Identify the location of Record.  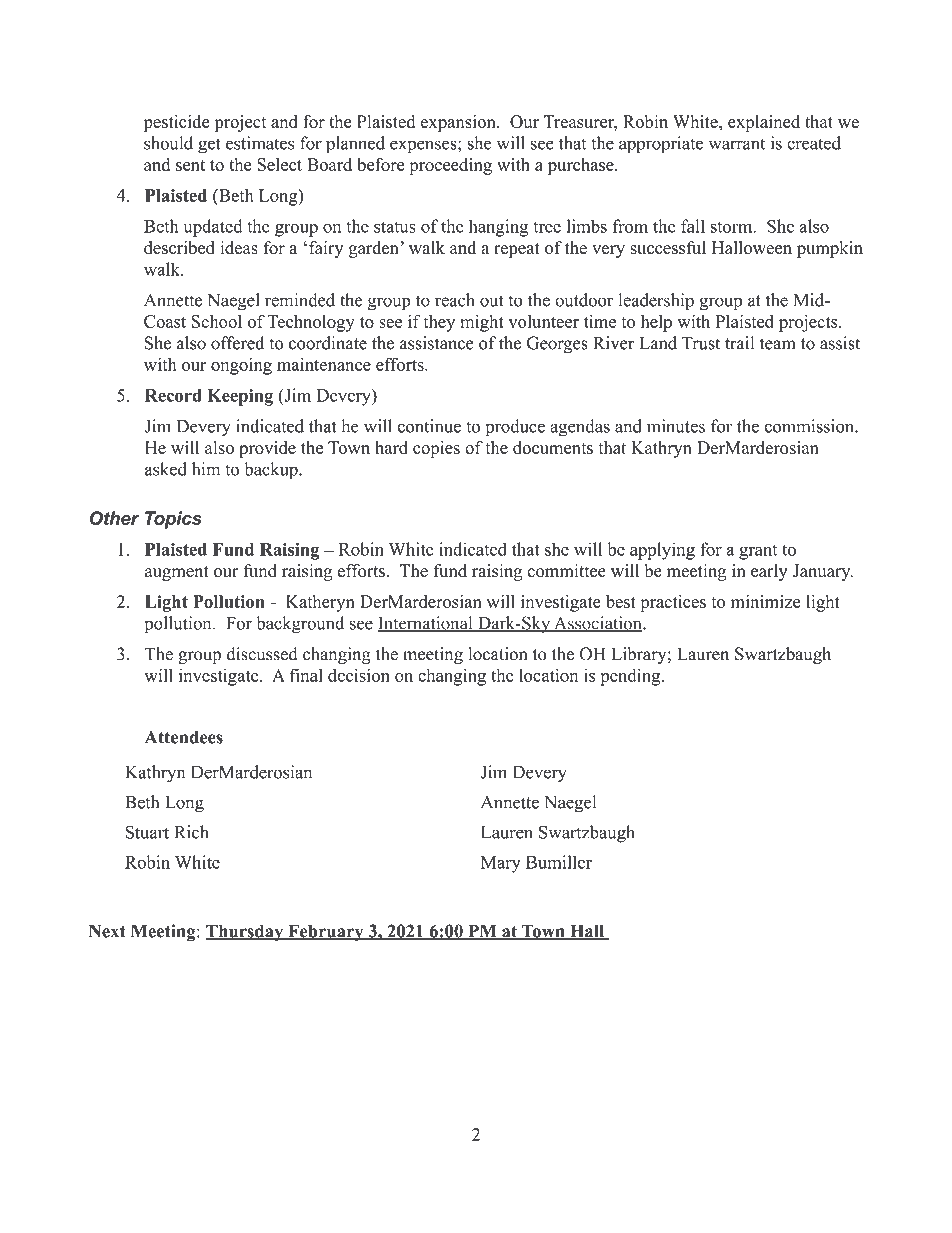
(173, 395).
